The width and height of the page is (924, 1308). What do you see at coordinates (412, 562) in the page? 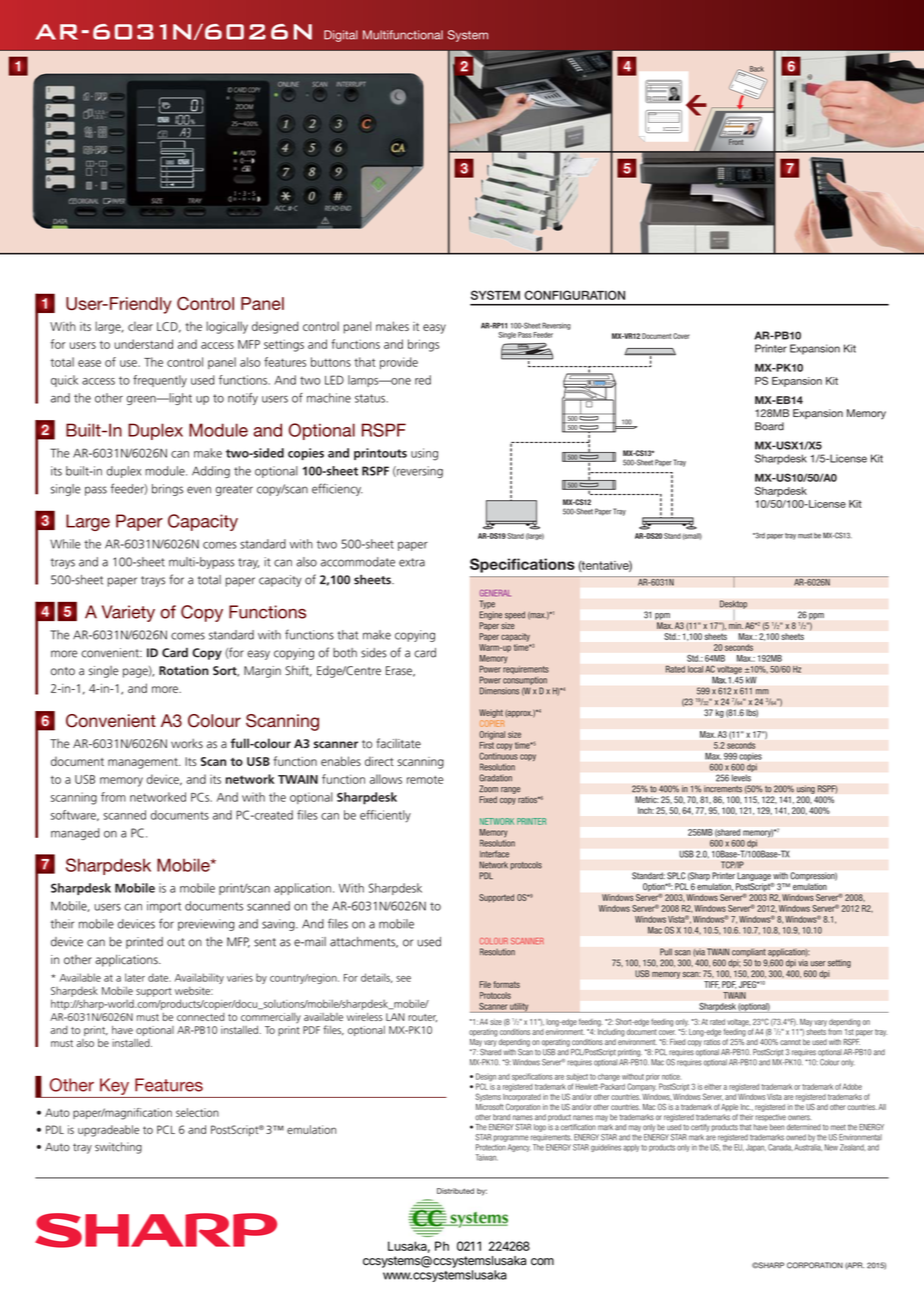
I see `extra` at bounding box center [412, 562].
